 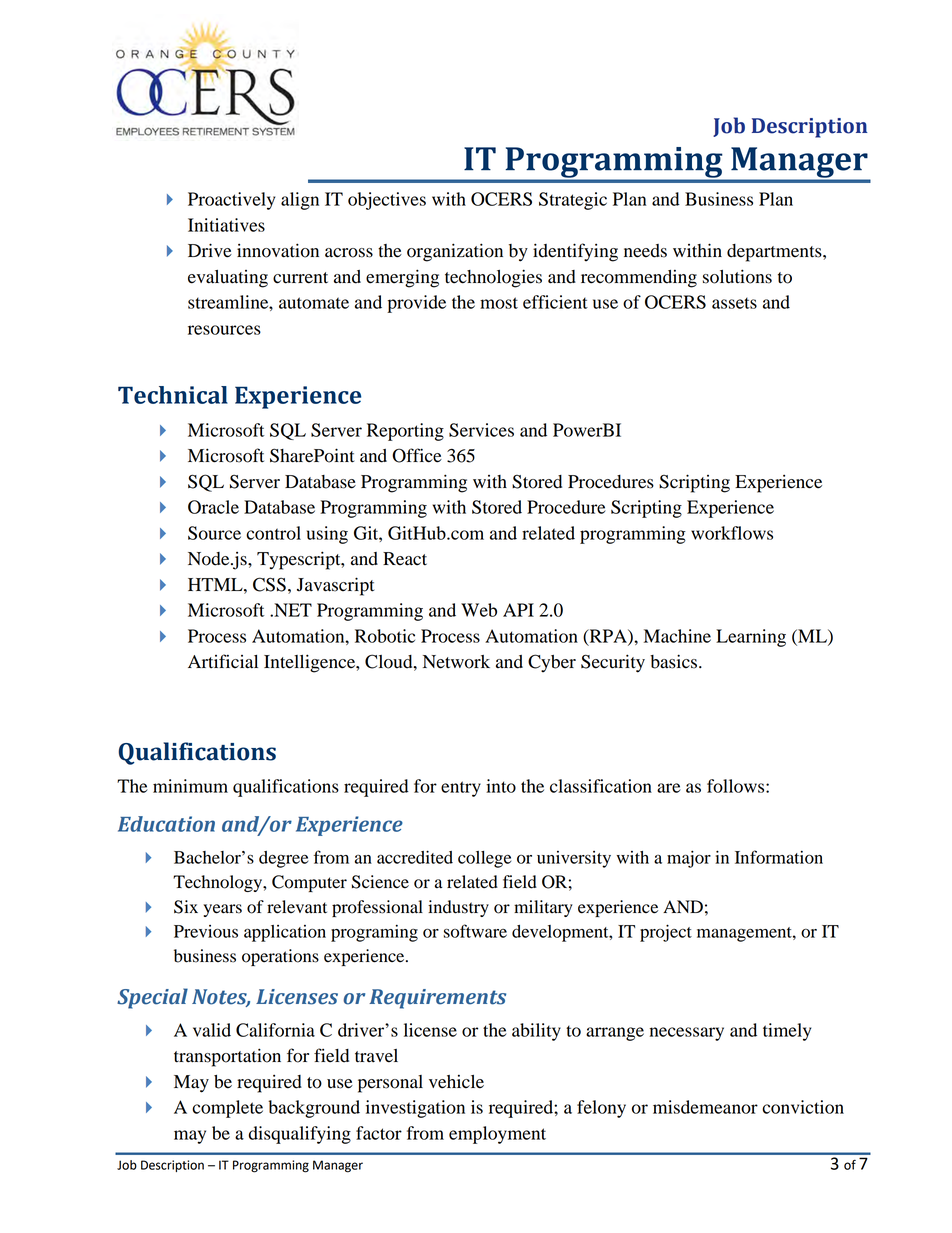 What do you see at coordinates (479, 610) in the screenshot?
I see `Web` at bounding box center [479, 610].
